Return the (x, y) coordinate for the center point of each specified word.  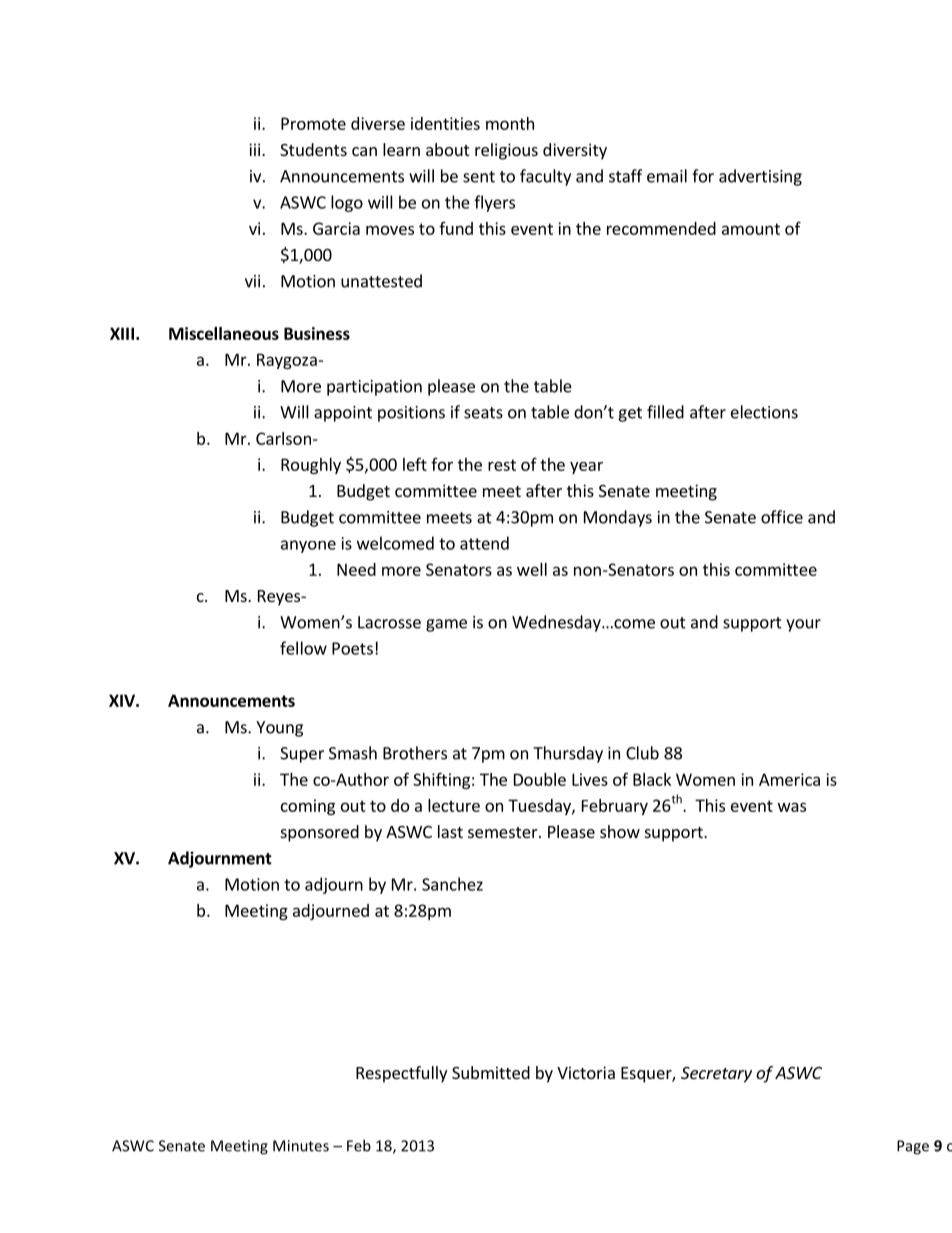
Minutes (301, 1146)
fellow (303, 648)
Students (313, 149)
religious (506, 151)
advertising (760, 177)
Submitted (491, 1072)
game (446, 625)
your (803, 625)
